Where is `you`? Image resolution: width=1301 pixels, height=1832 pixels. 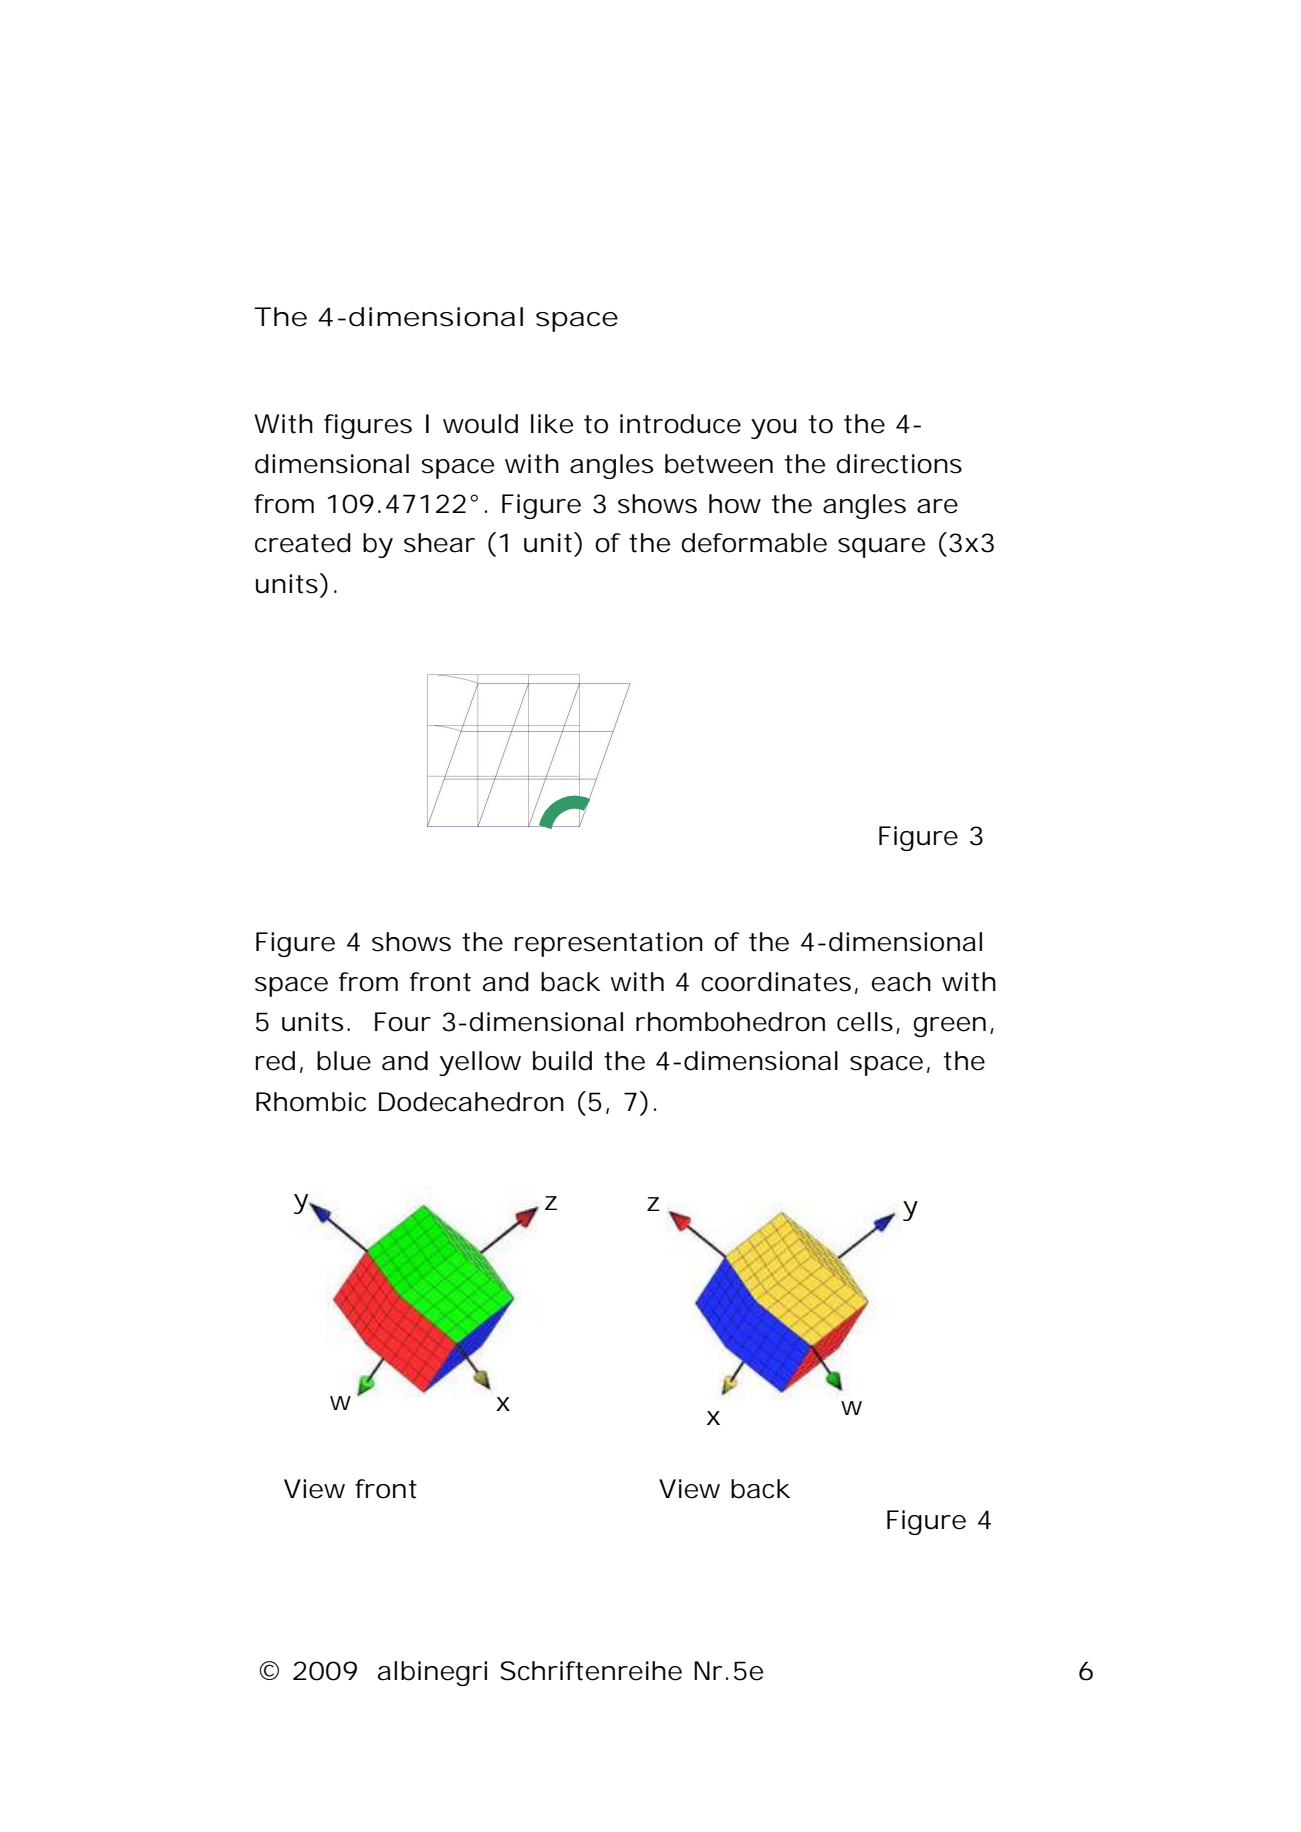
you is located at coordinates (773, 429).
